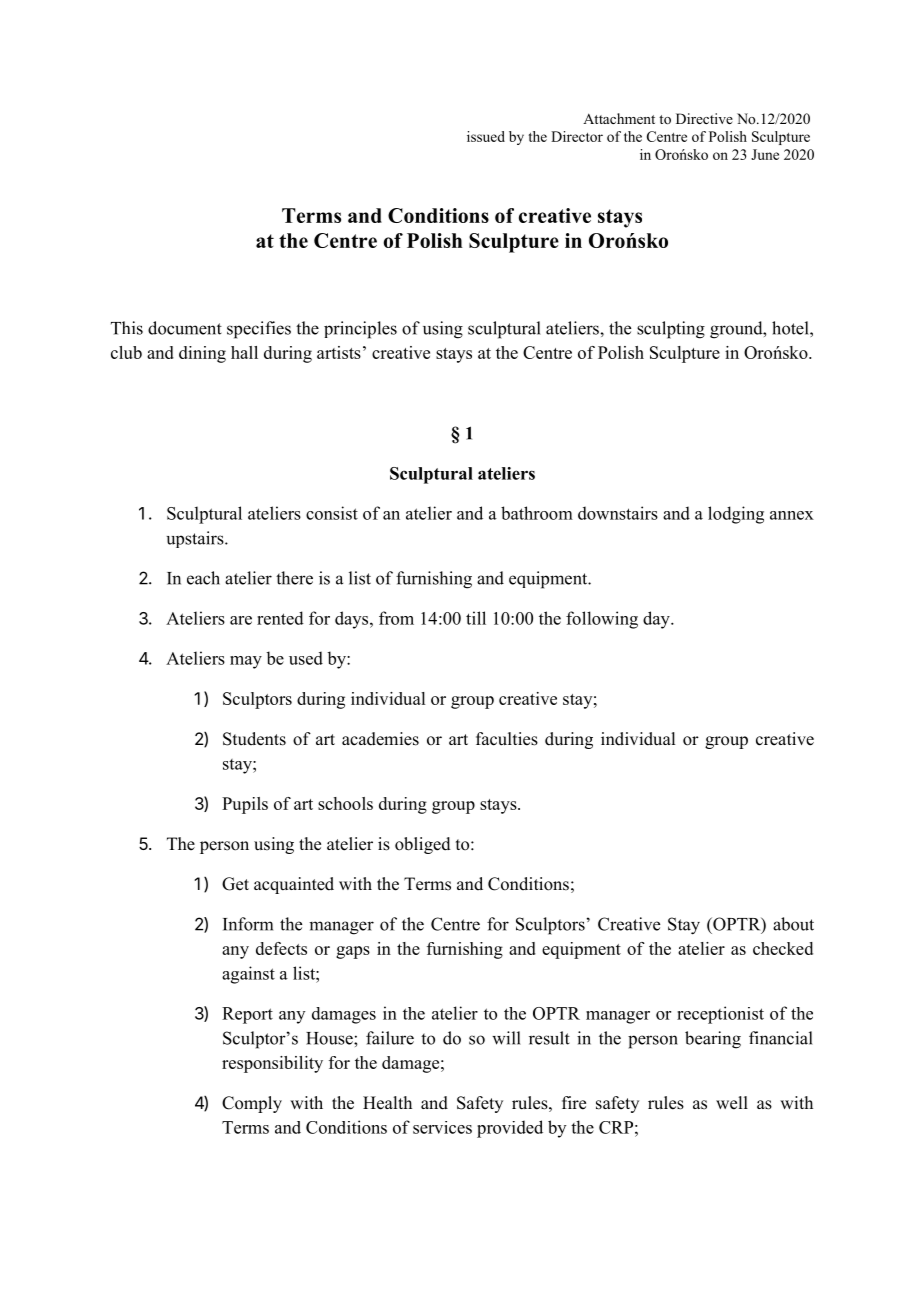 The image size is (924, 1308). Describe the element at coordinates (486, 136) in the screenshot. I see `issued` at that location.
